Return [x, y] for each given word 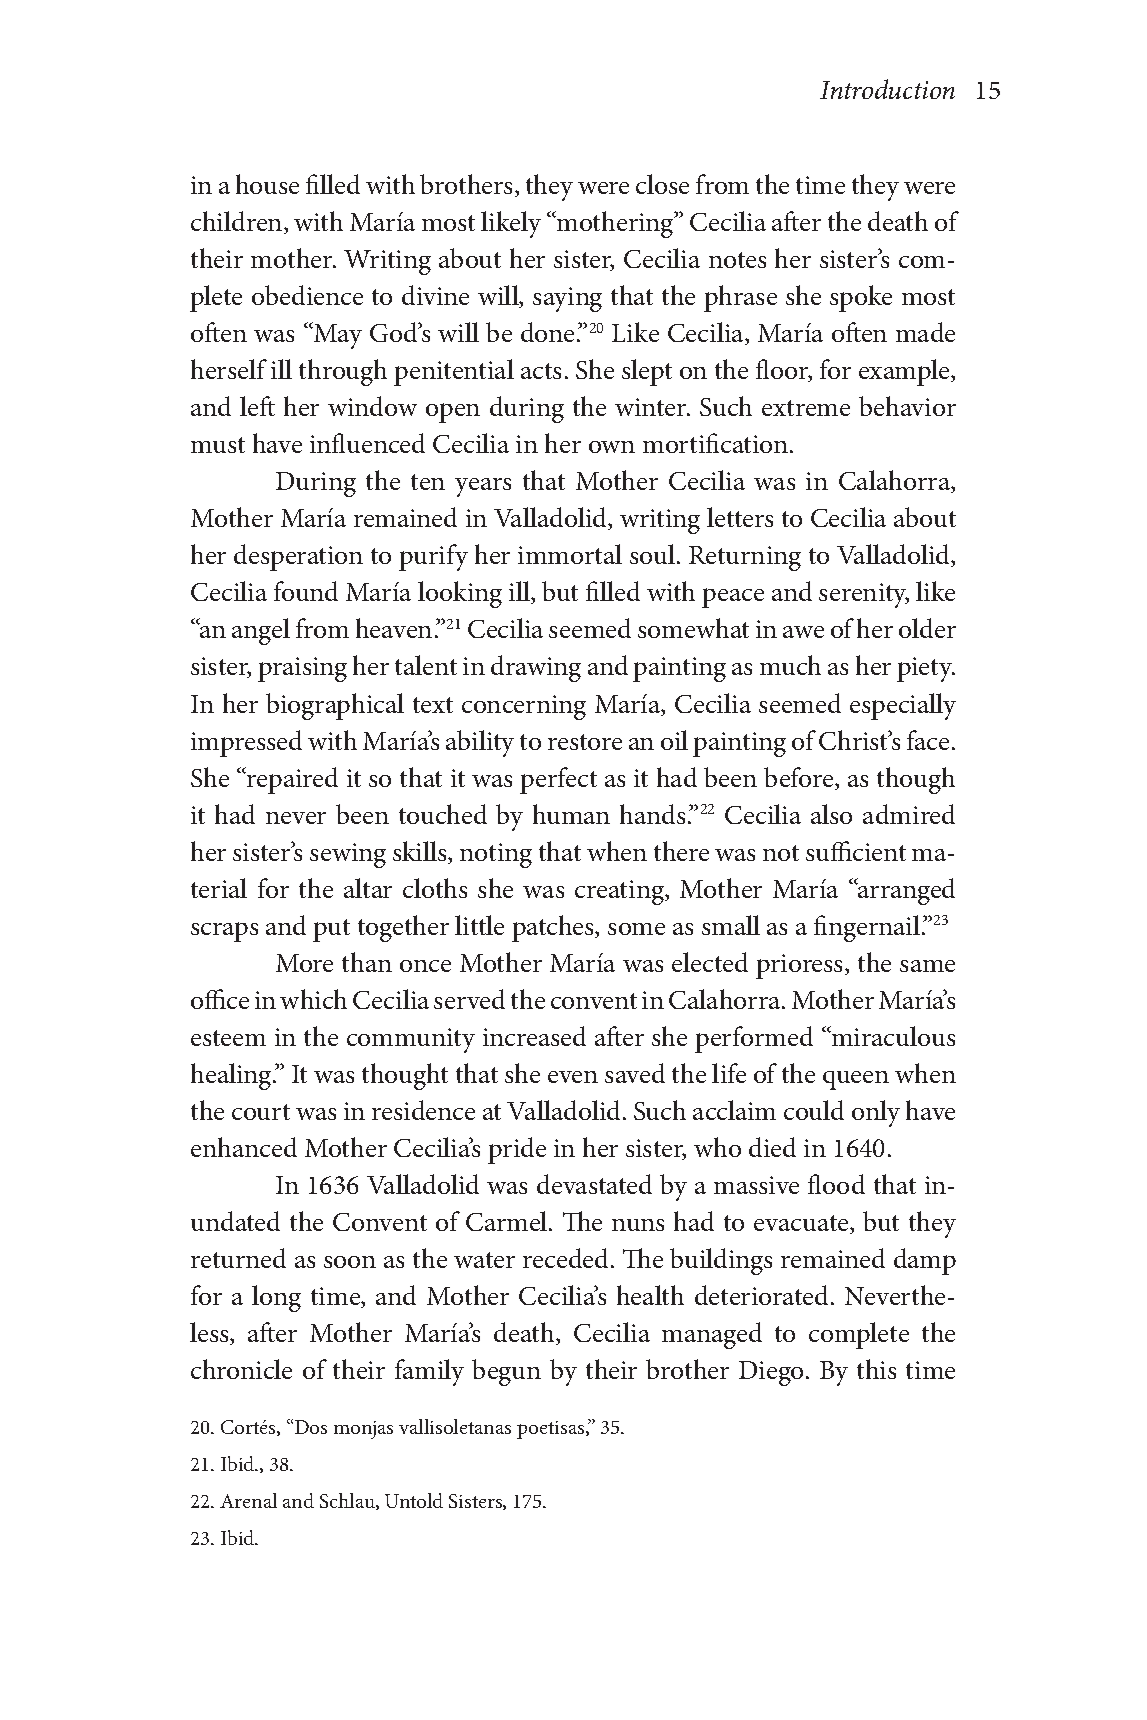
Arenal [248, 1500]
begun [506, 1372]
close [662, 184]
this [876, 1369]
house [267, 184]
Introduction [887, 89]
